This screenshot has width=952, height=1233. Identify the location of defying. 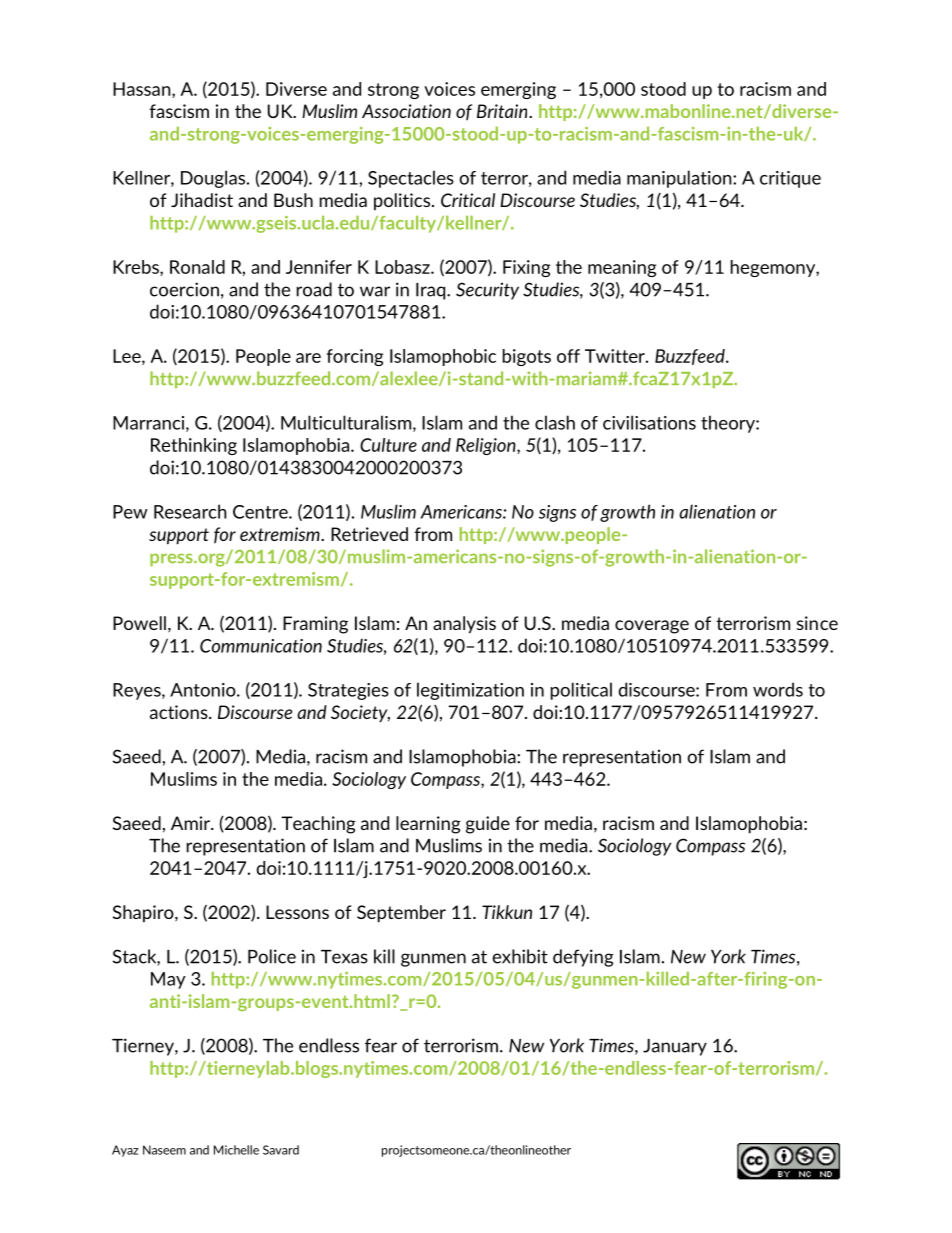
(583, 958).
